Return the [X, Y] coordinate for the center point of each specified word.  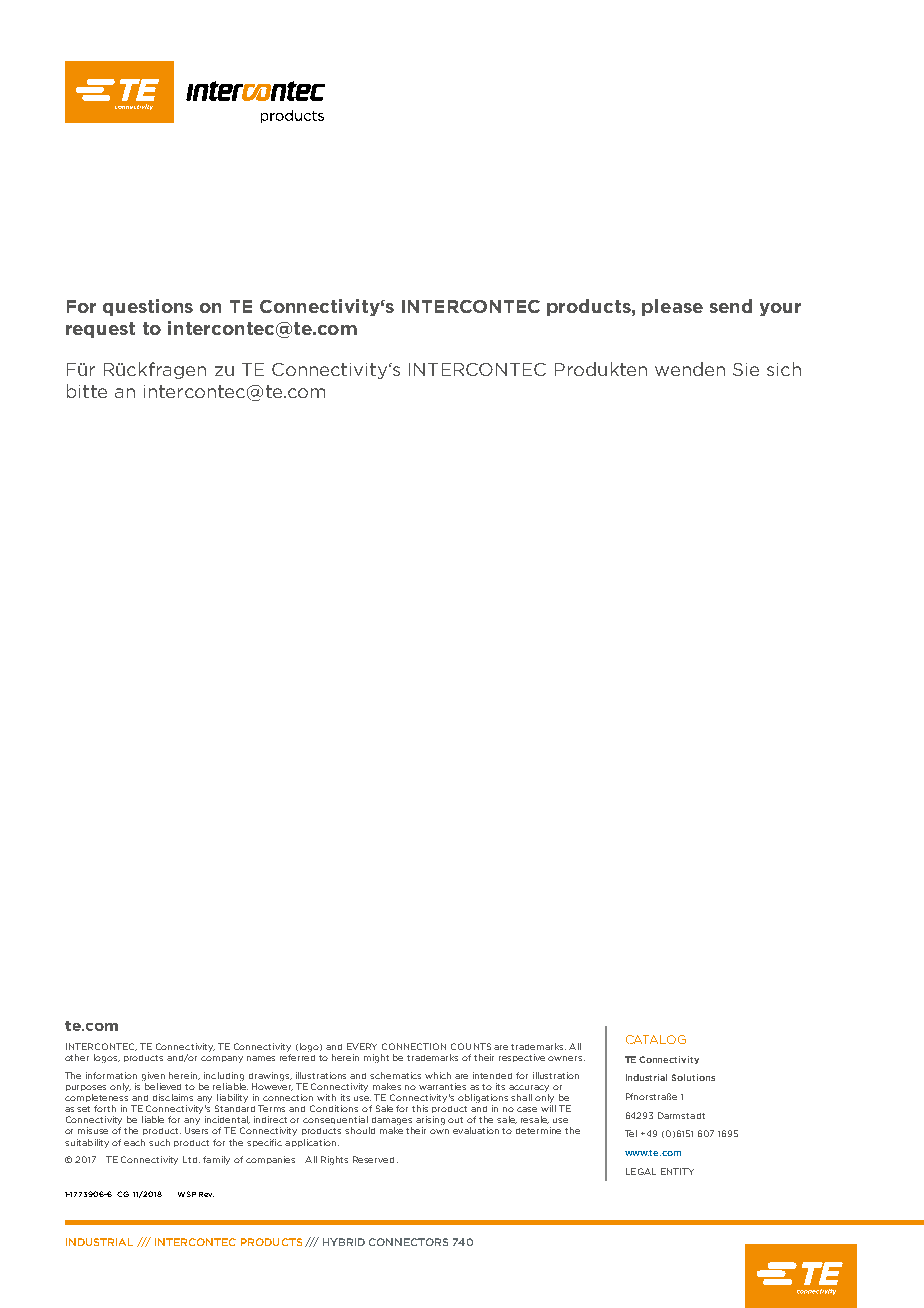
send [731, 306]
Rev [206, 1194]
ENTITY [677, 1171]
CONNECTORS [408, 1242]
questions [148, 307]
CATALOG [656, 1039]
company [222, 1059]
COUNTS [471, 1046]
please [672, 307]
